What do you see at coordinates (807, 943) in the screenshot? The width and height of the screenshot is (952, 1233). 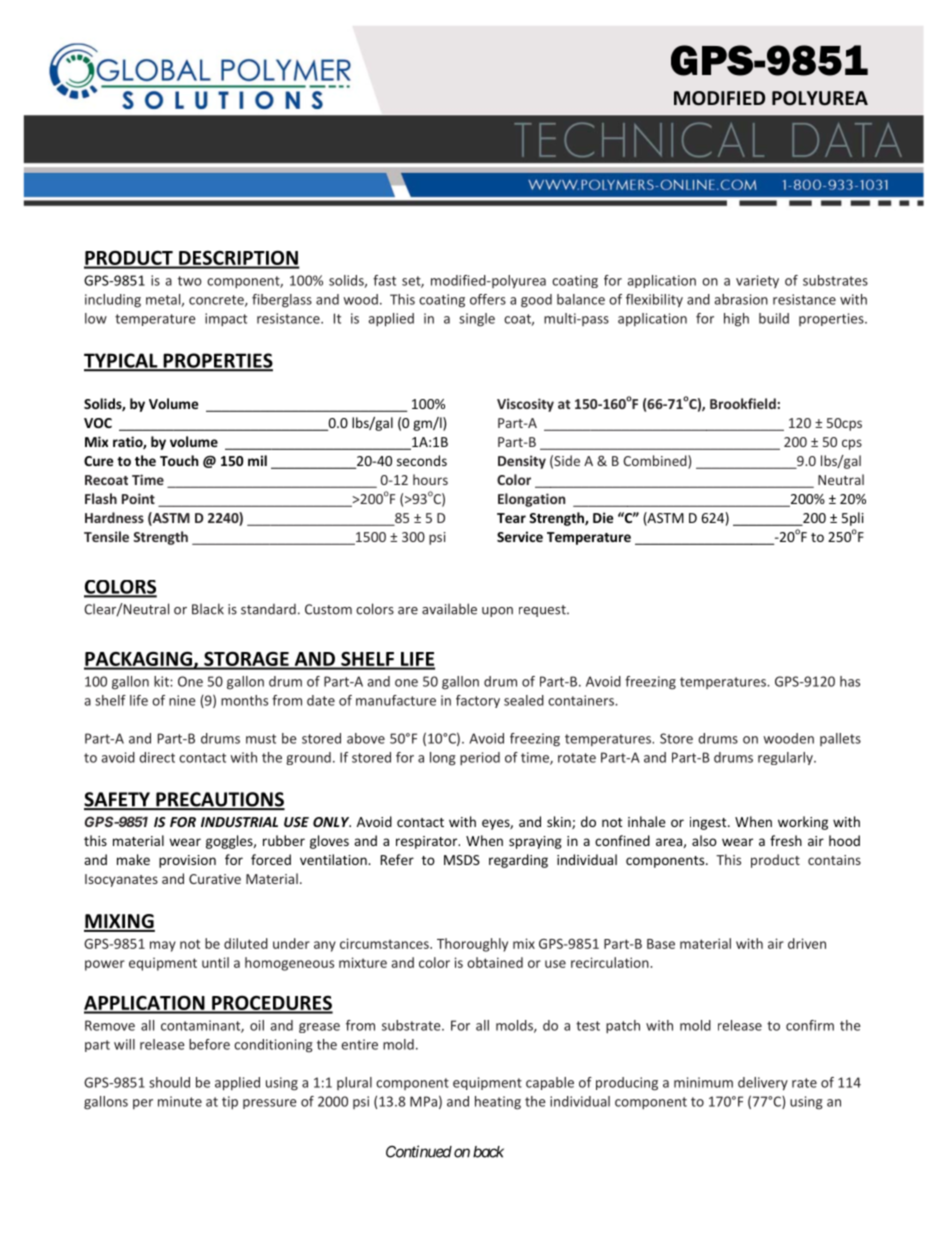 I see `driven` at bounding box center [807, 943].
